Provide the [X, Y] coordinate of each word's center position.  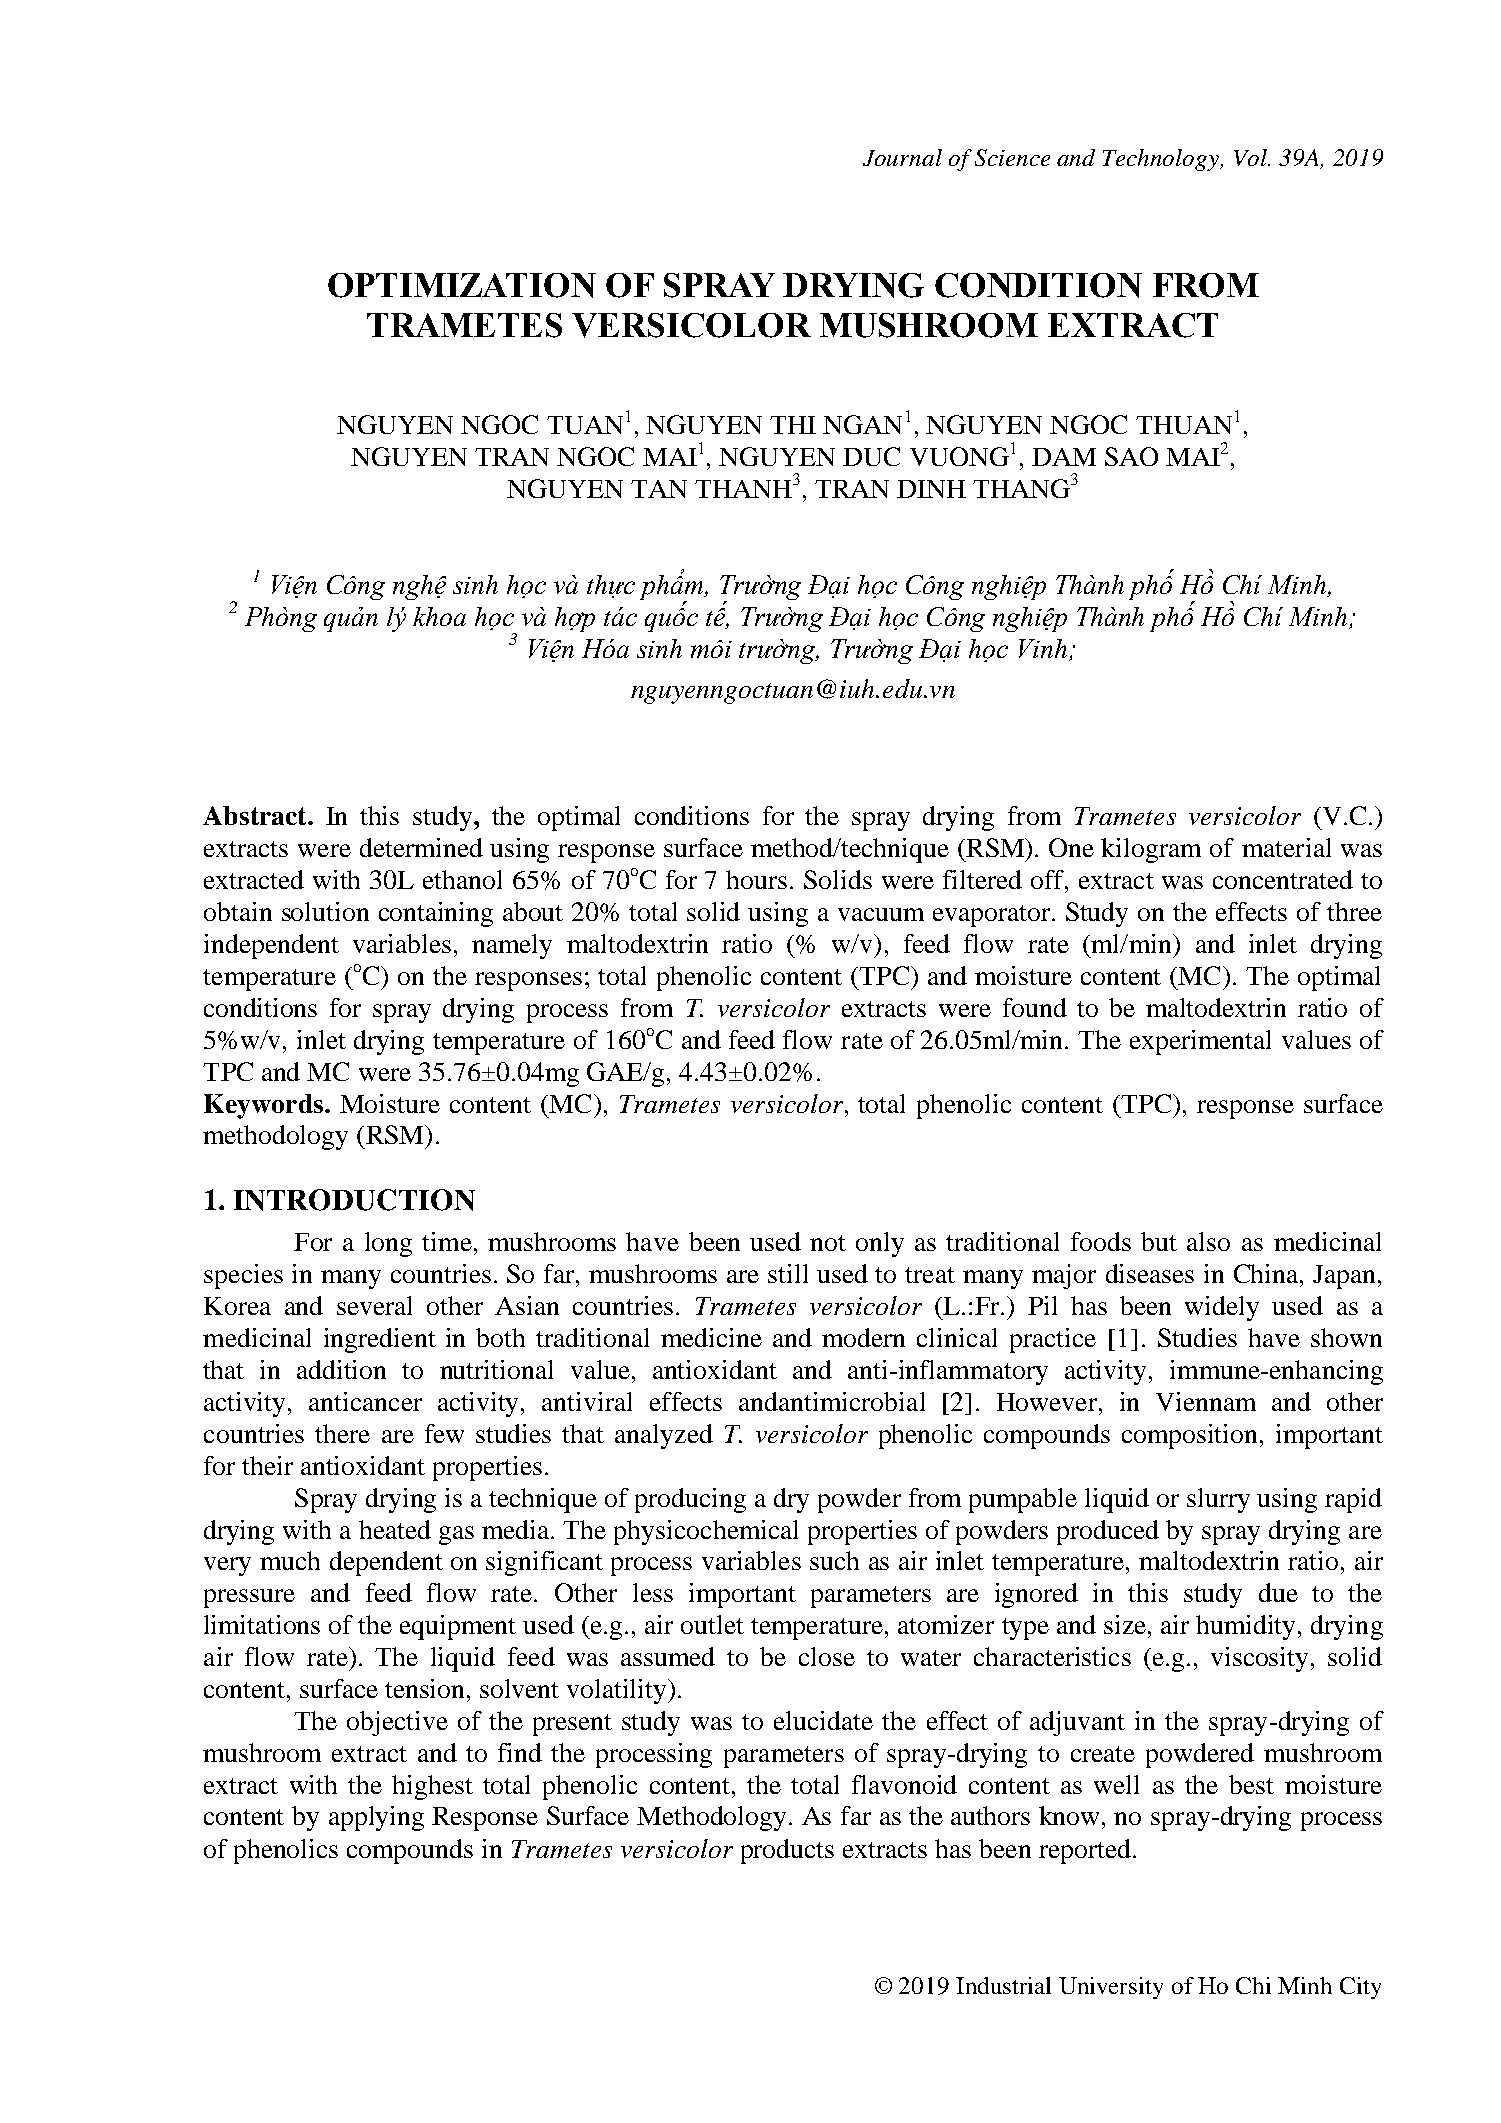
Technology [1162, 160]
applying [376, 1818]
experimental [1200, 1042]
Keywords [263, 1106]
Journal [902, 157]
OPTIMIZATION [462, 285]
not [828, 1243]
